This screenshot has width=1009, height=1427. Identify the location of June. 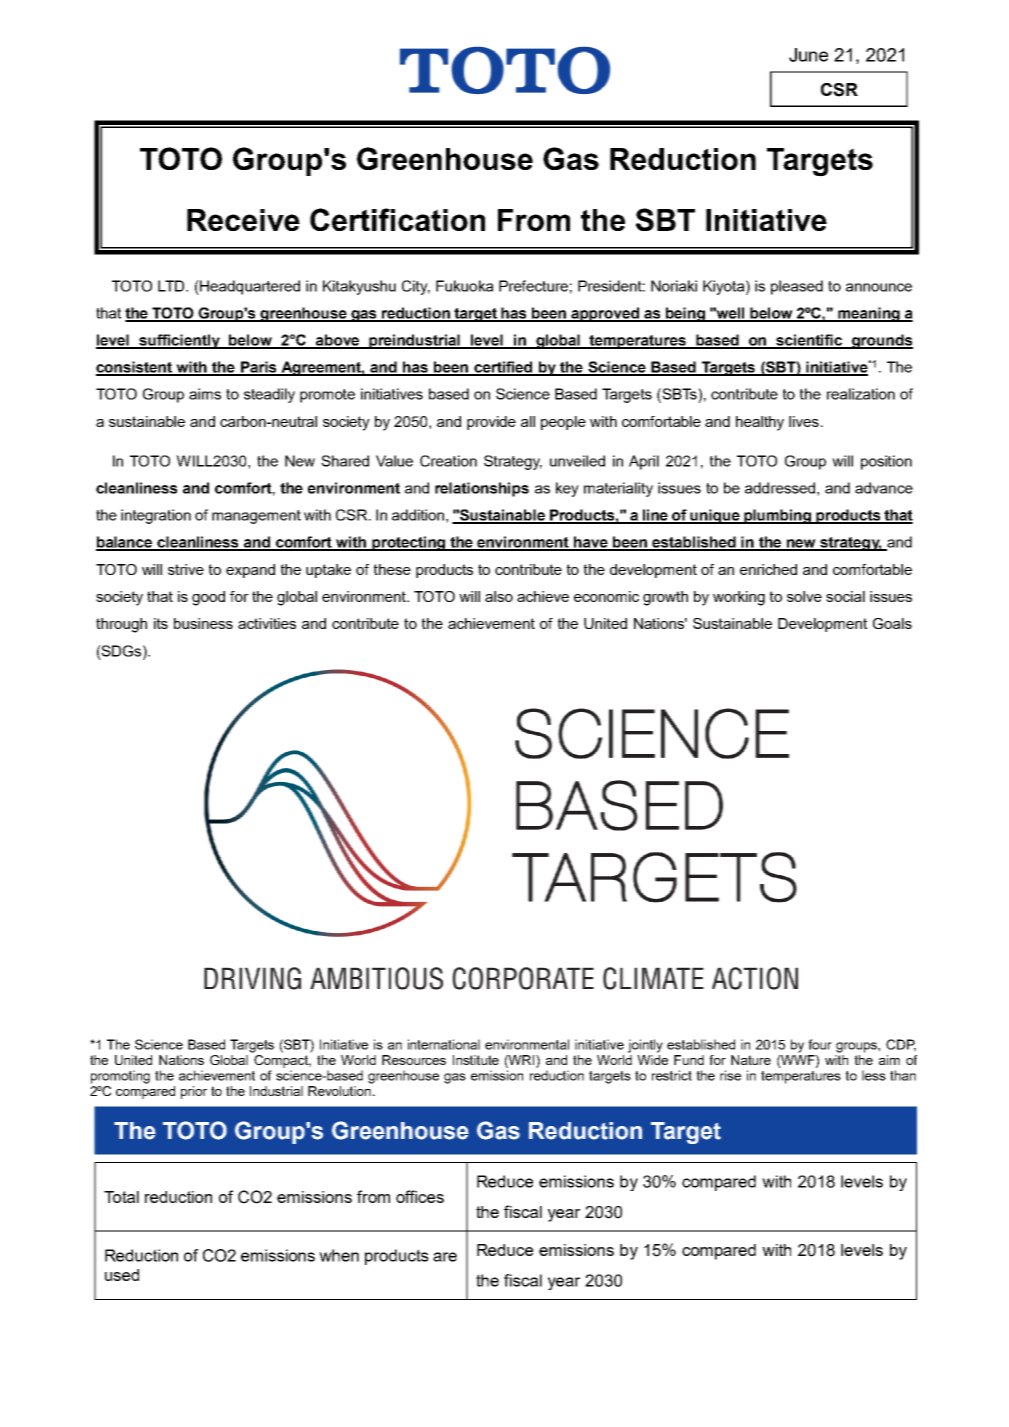
(808, 55).
